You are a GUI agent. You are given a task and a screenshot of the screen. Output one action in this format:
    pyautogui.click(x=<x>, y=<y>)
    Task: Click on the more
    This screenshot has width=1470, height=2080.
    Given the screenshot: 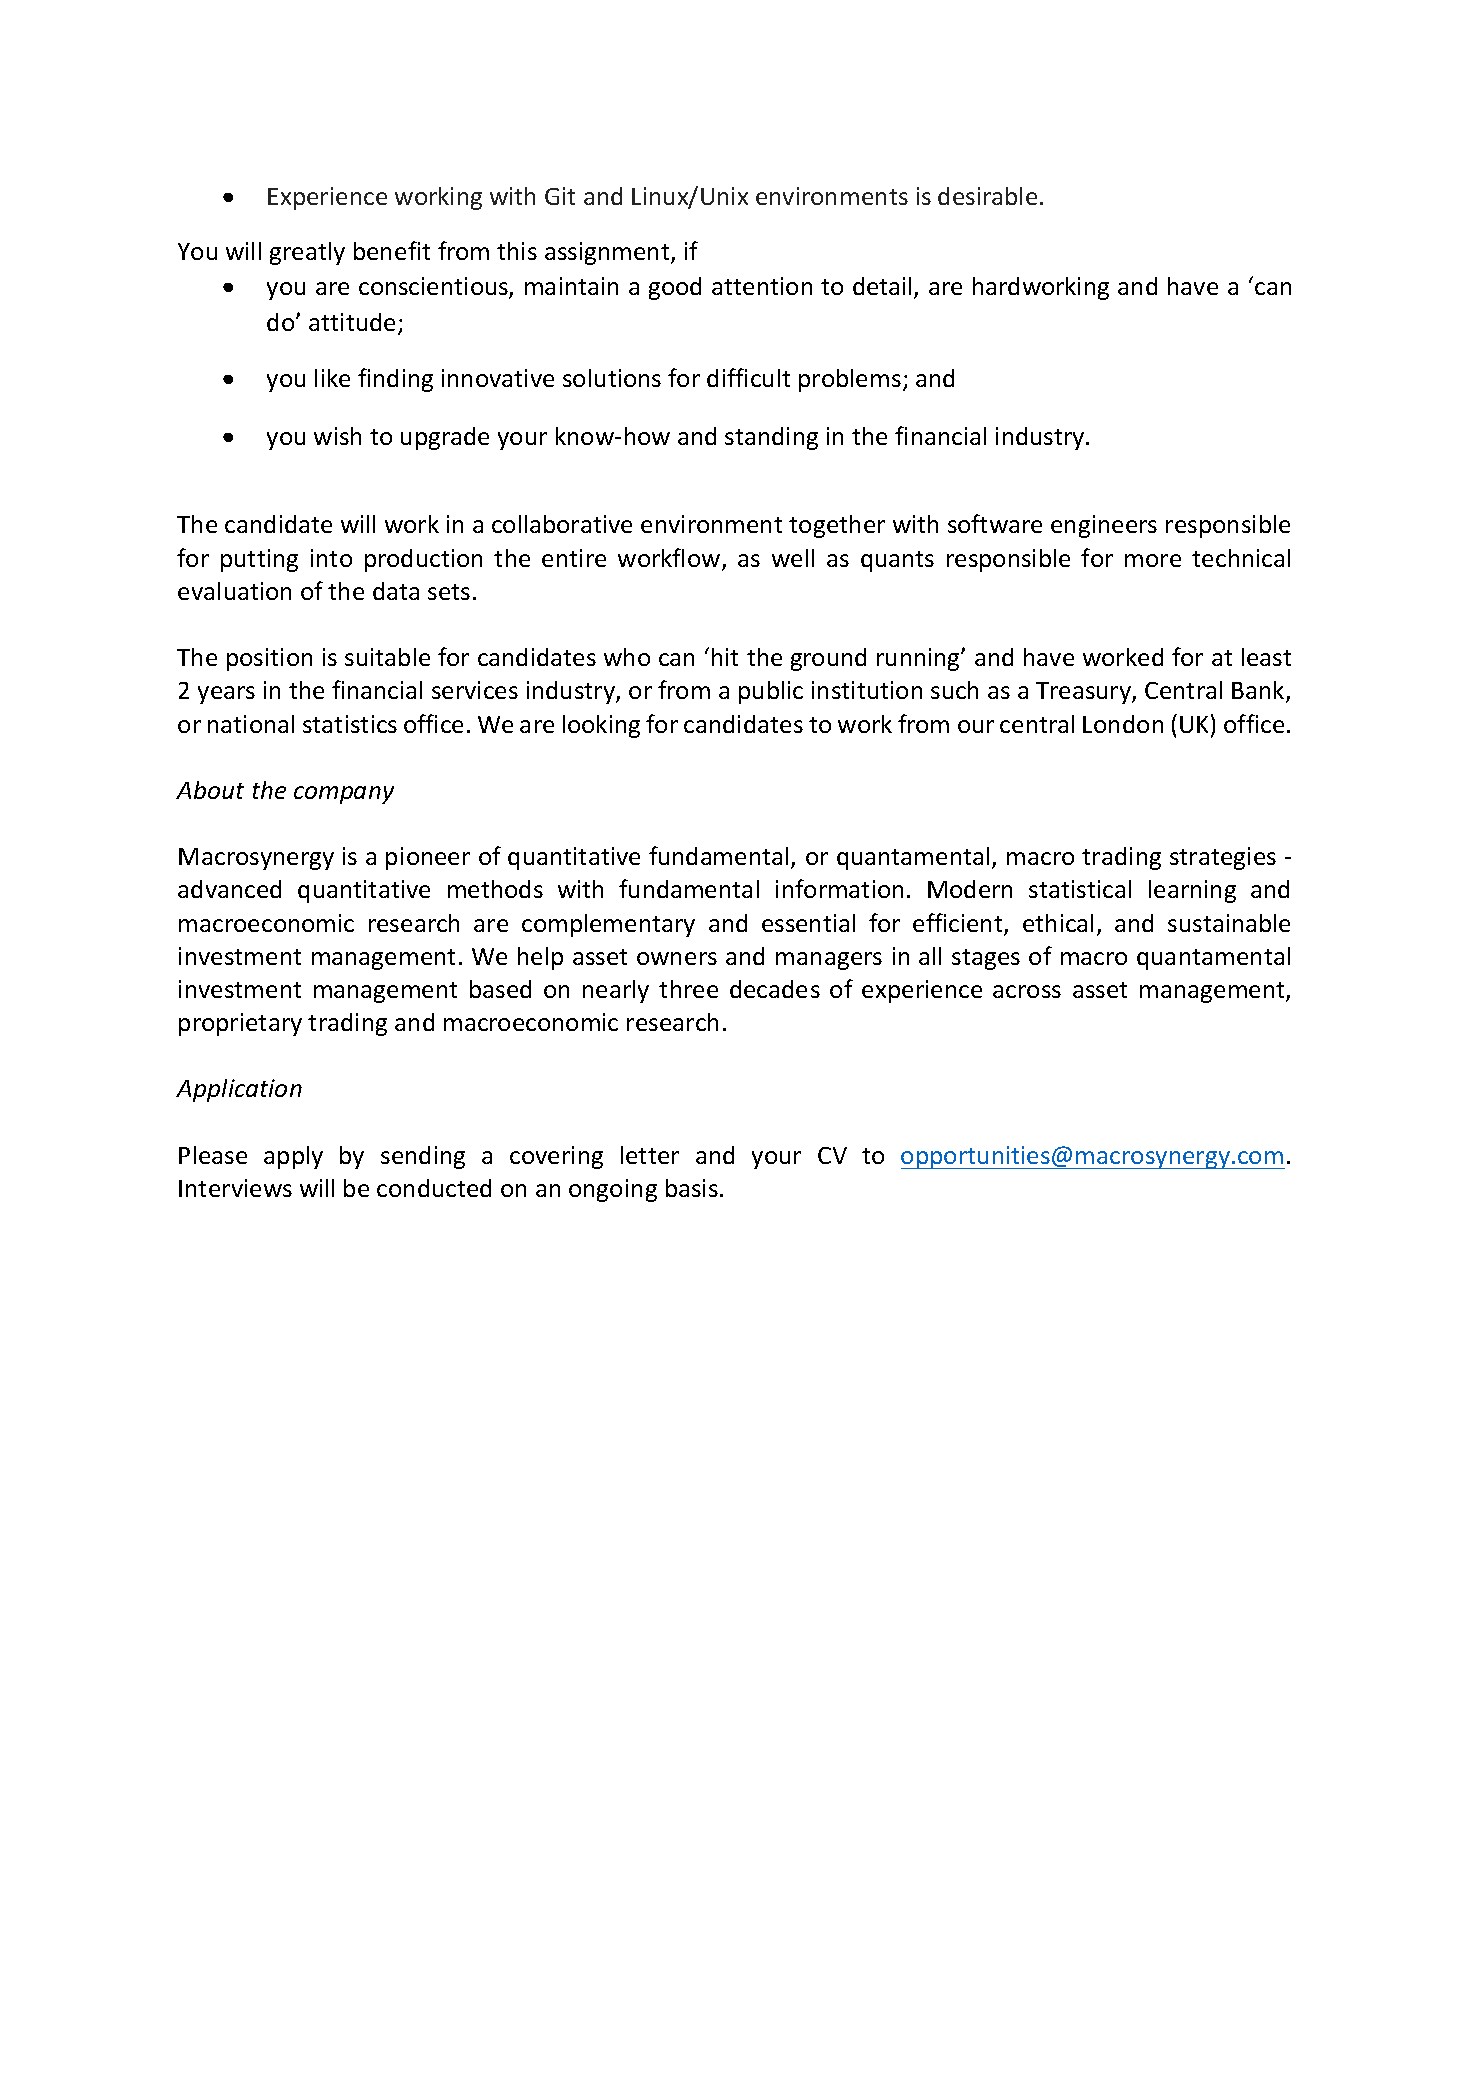 What is the action you would take?
    pyautogui.click(x=1153, y=560)
